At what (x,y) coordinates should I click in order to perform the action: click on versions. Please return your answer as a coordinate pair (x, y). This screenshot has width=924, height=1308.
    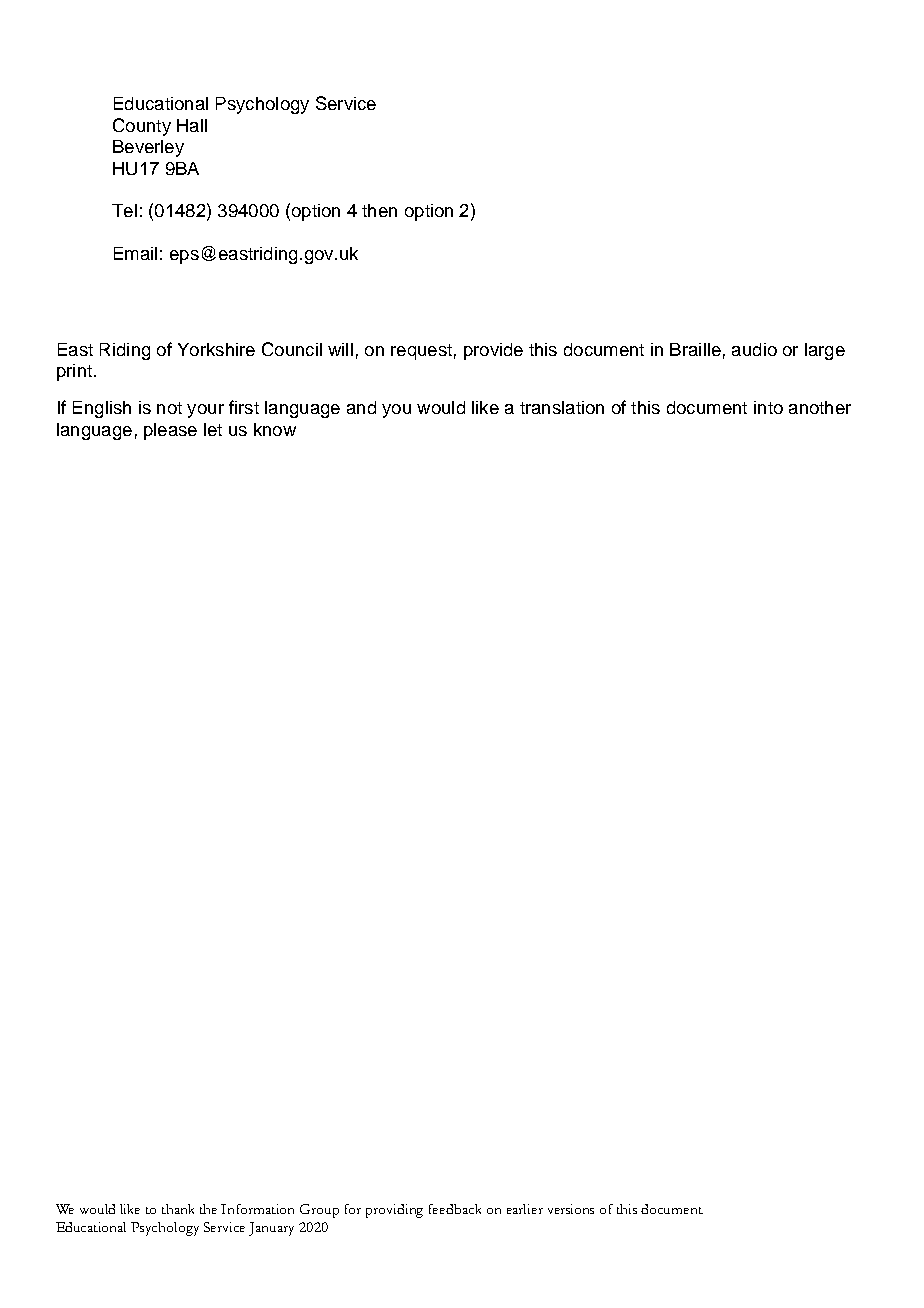
    Looking at the image, I should click on (571, 1209).
